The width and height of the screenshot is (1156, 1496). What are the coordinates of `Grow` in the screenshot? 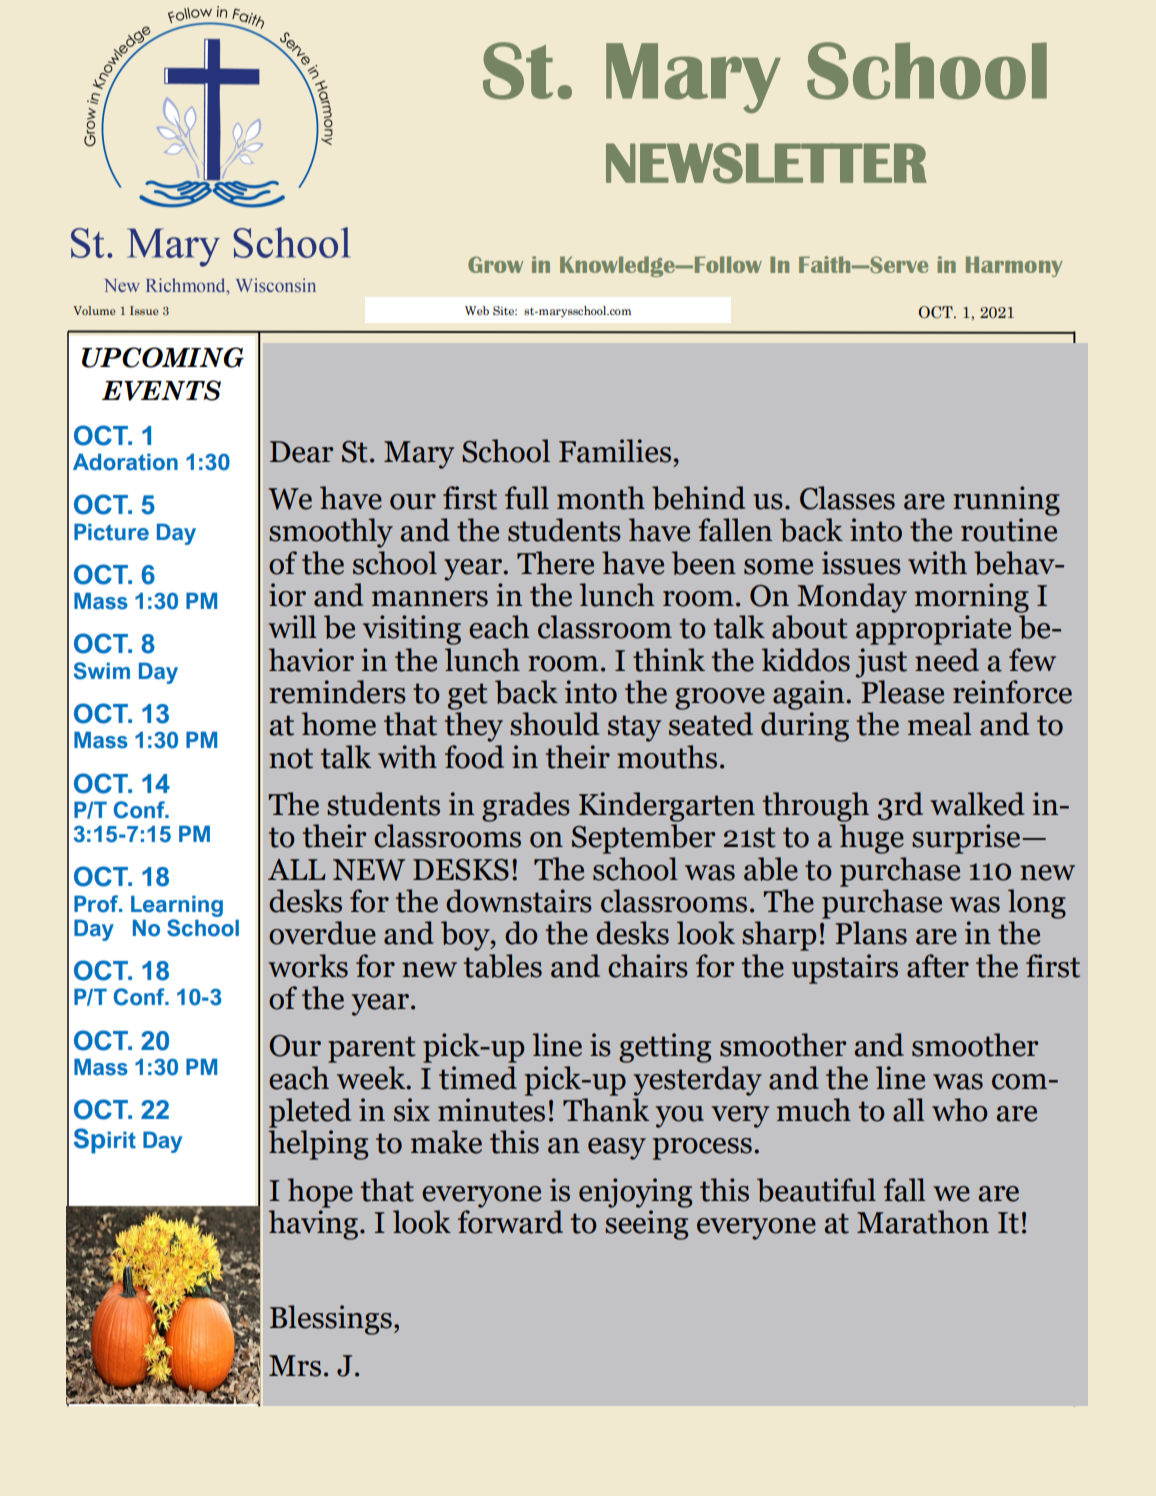 It's located at (495, 264).
